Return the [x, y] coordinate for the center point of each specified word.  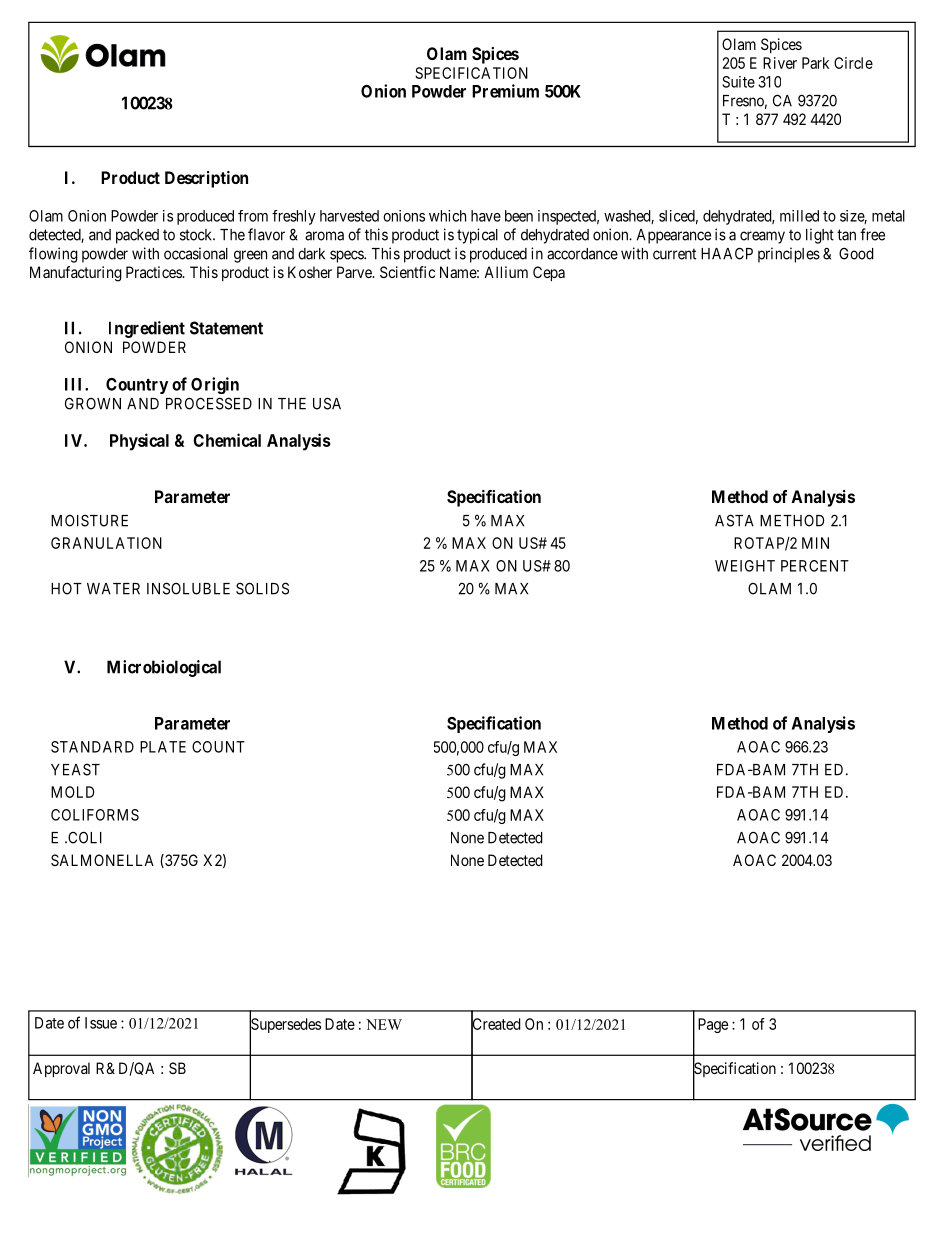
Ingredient [147, 329]
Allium [506, 272]
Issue [101, 1023]
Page [713, 1025]
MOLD [72, 792]
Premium [505, 91]
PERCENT [815, 566]
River [780, 63]
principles [789, 255]
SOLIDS [262, 588]
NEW [384, 1024]
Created [496, 1024]
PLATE [163, 747]
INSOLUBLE [188, 588]
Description [206, 179]
